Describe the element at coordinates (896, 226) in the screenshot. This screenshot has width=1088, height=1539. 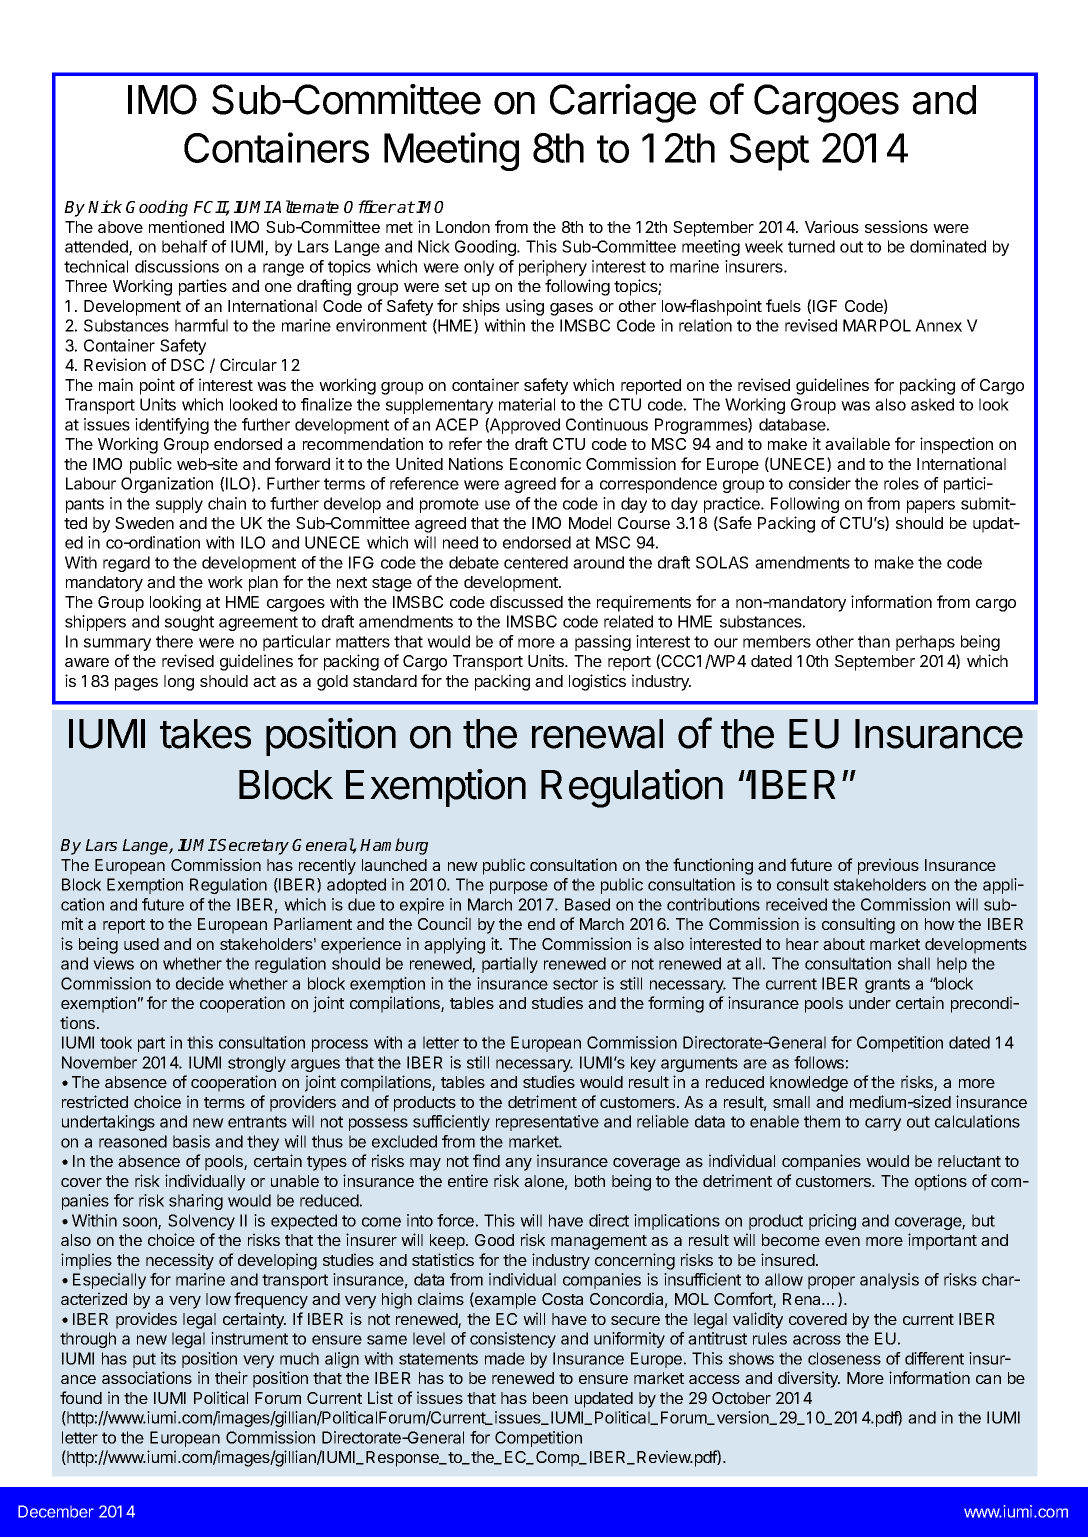
I see `sessions` at that location.
